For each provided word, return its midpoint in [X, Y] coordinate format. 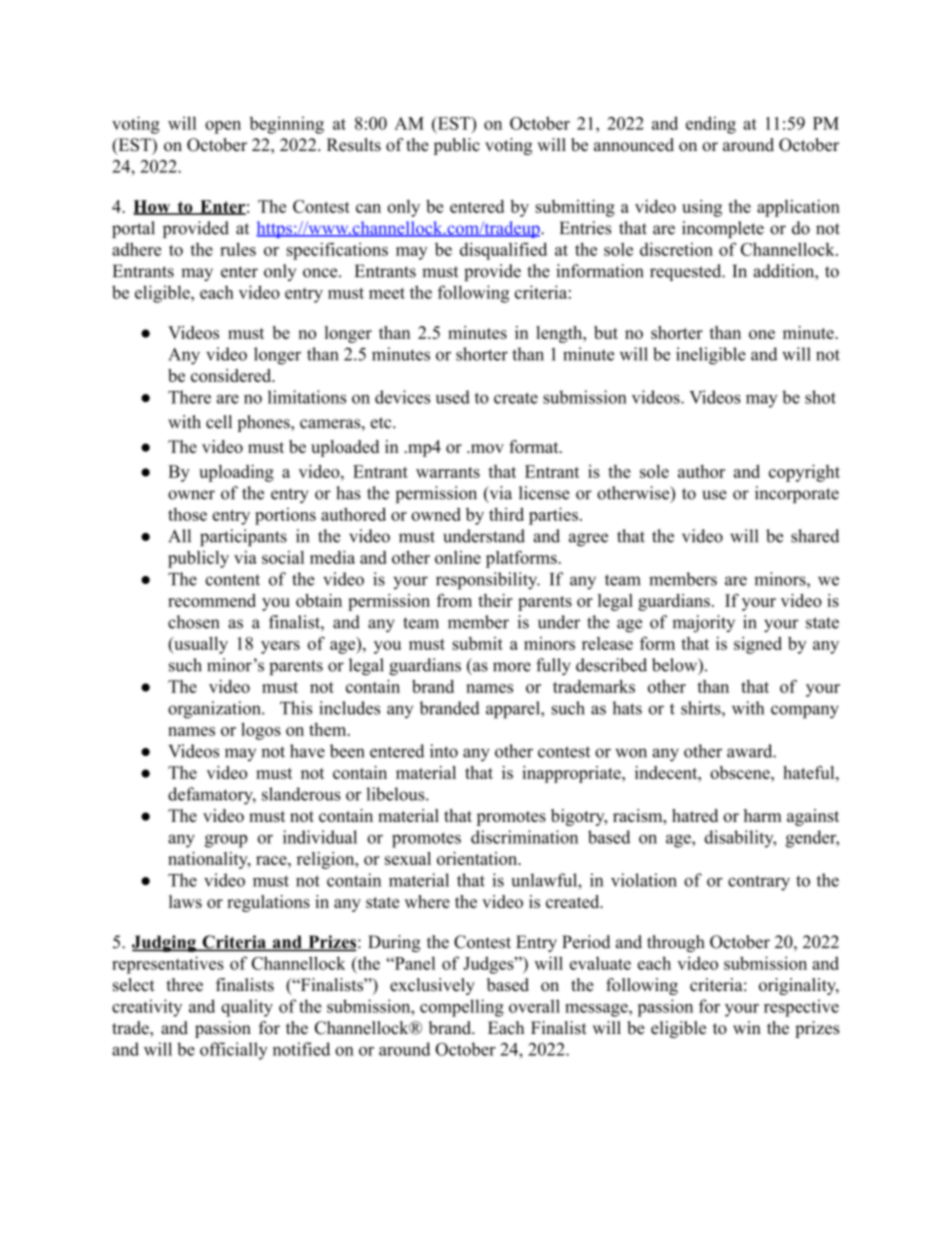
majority [703, 624]
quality [247, 1008]
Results [354, 145]
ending [711, 125]
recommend [212, 600]
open [223, 127]
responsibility [488, 581]
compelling [462, 1008]
